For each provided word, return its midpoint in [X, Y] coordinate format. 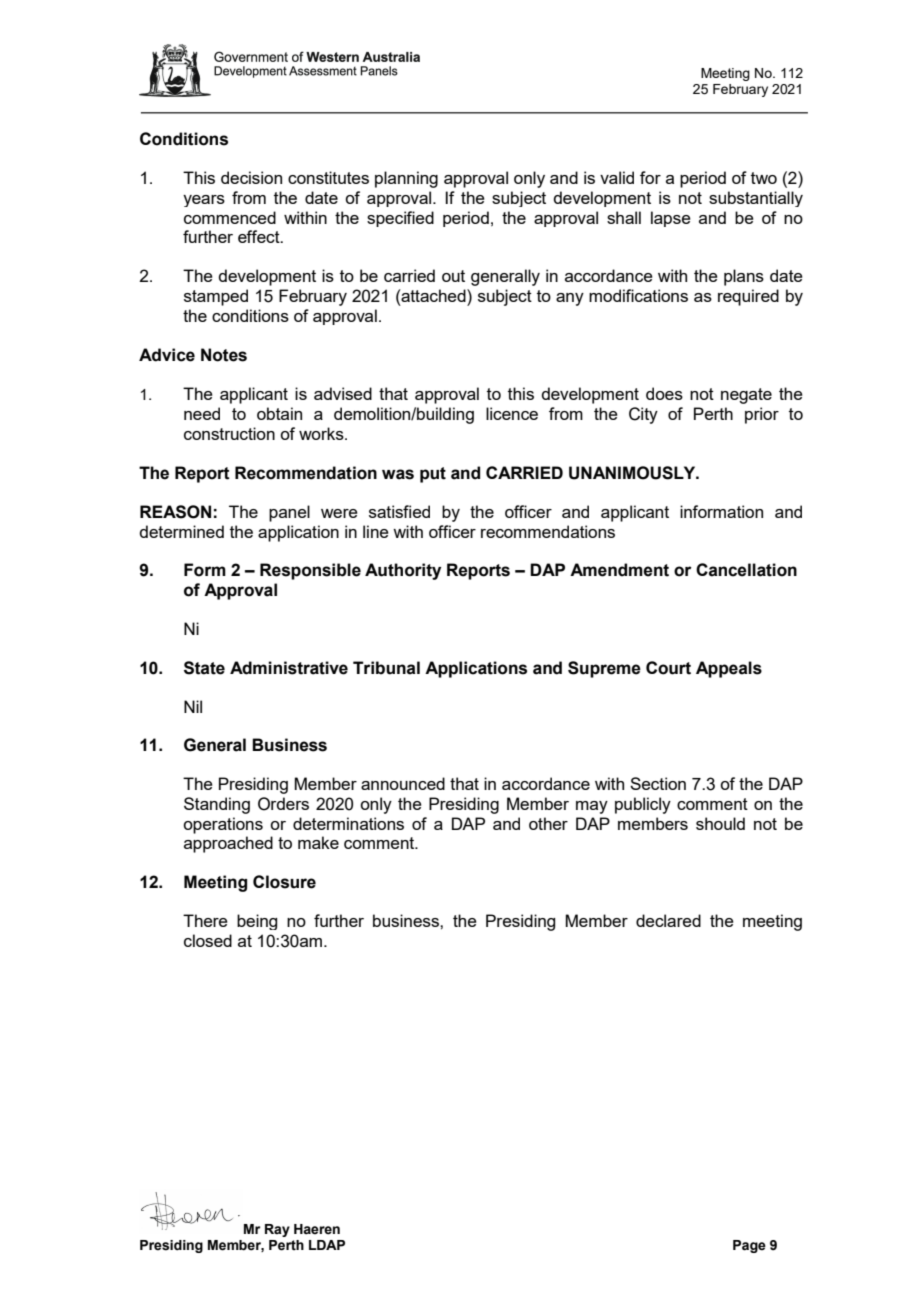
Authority [403, 571]
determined [181, 531]
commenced [230, 217]
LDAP [327, 1245]
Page [749, 1246]
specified [400, 219]
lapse [671, 219]
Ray [277, 1230]
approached [228, 844]
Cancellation [746, 570]
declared [668, 920]
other [548, 823]
